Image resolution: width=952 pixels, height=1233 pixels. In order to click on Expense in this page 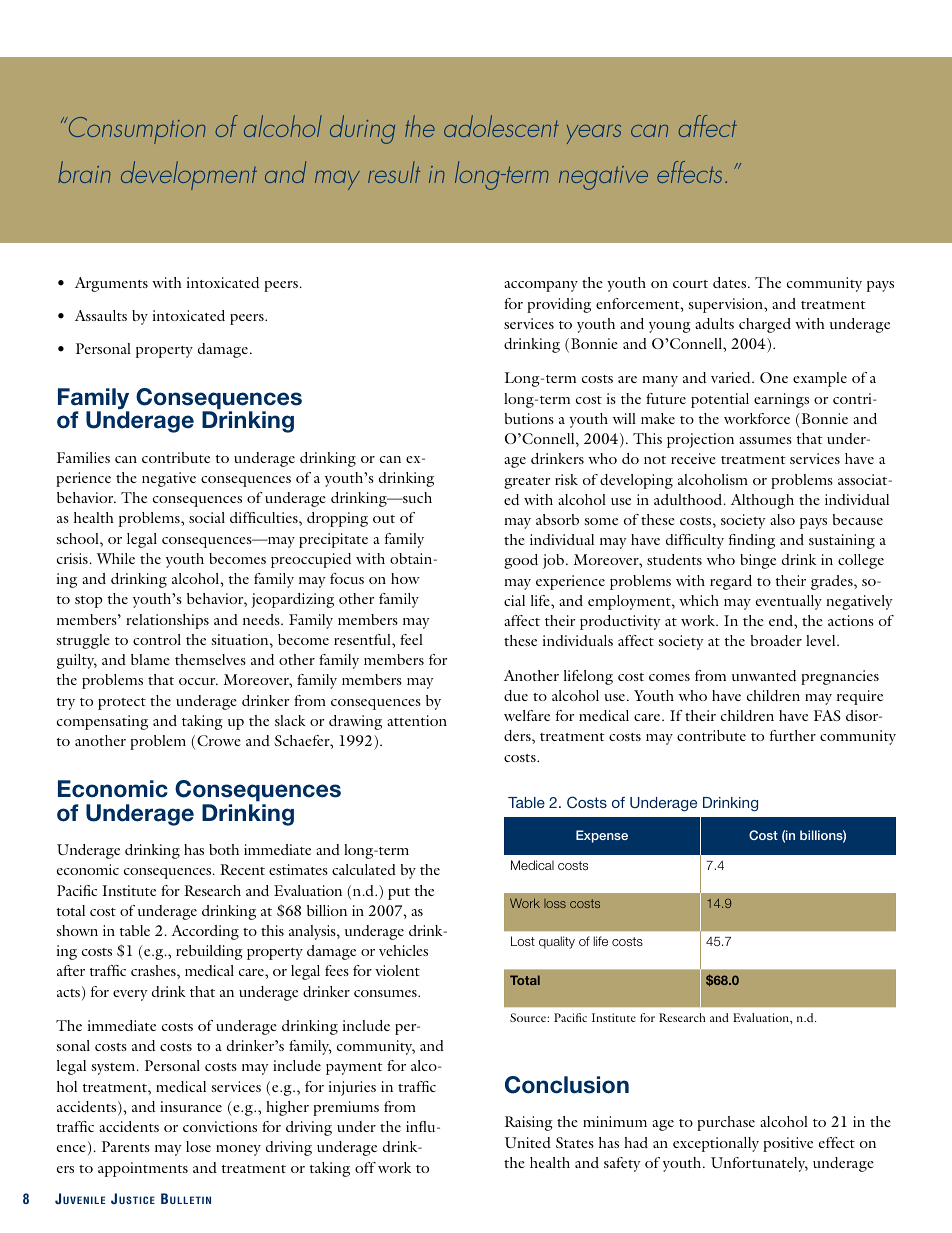, I will do `click(602, 836)`.
